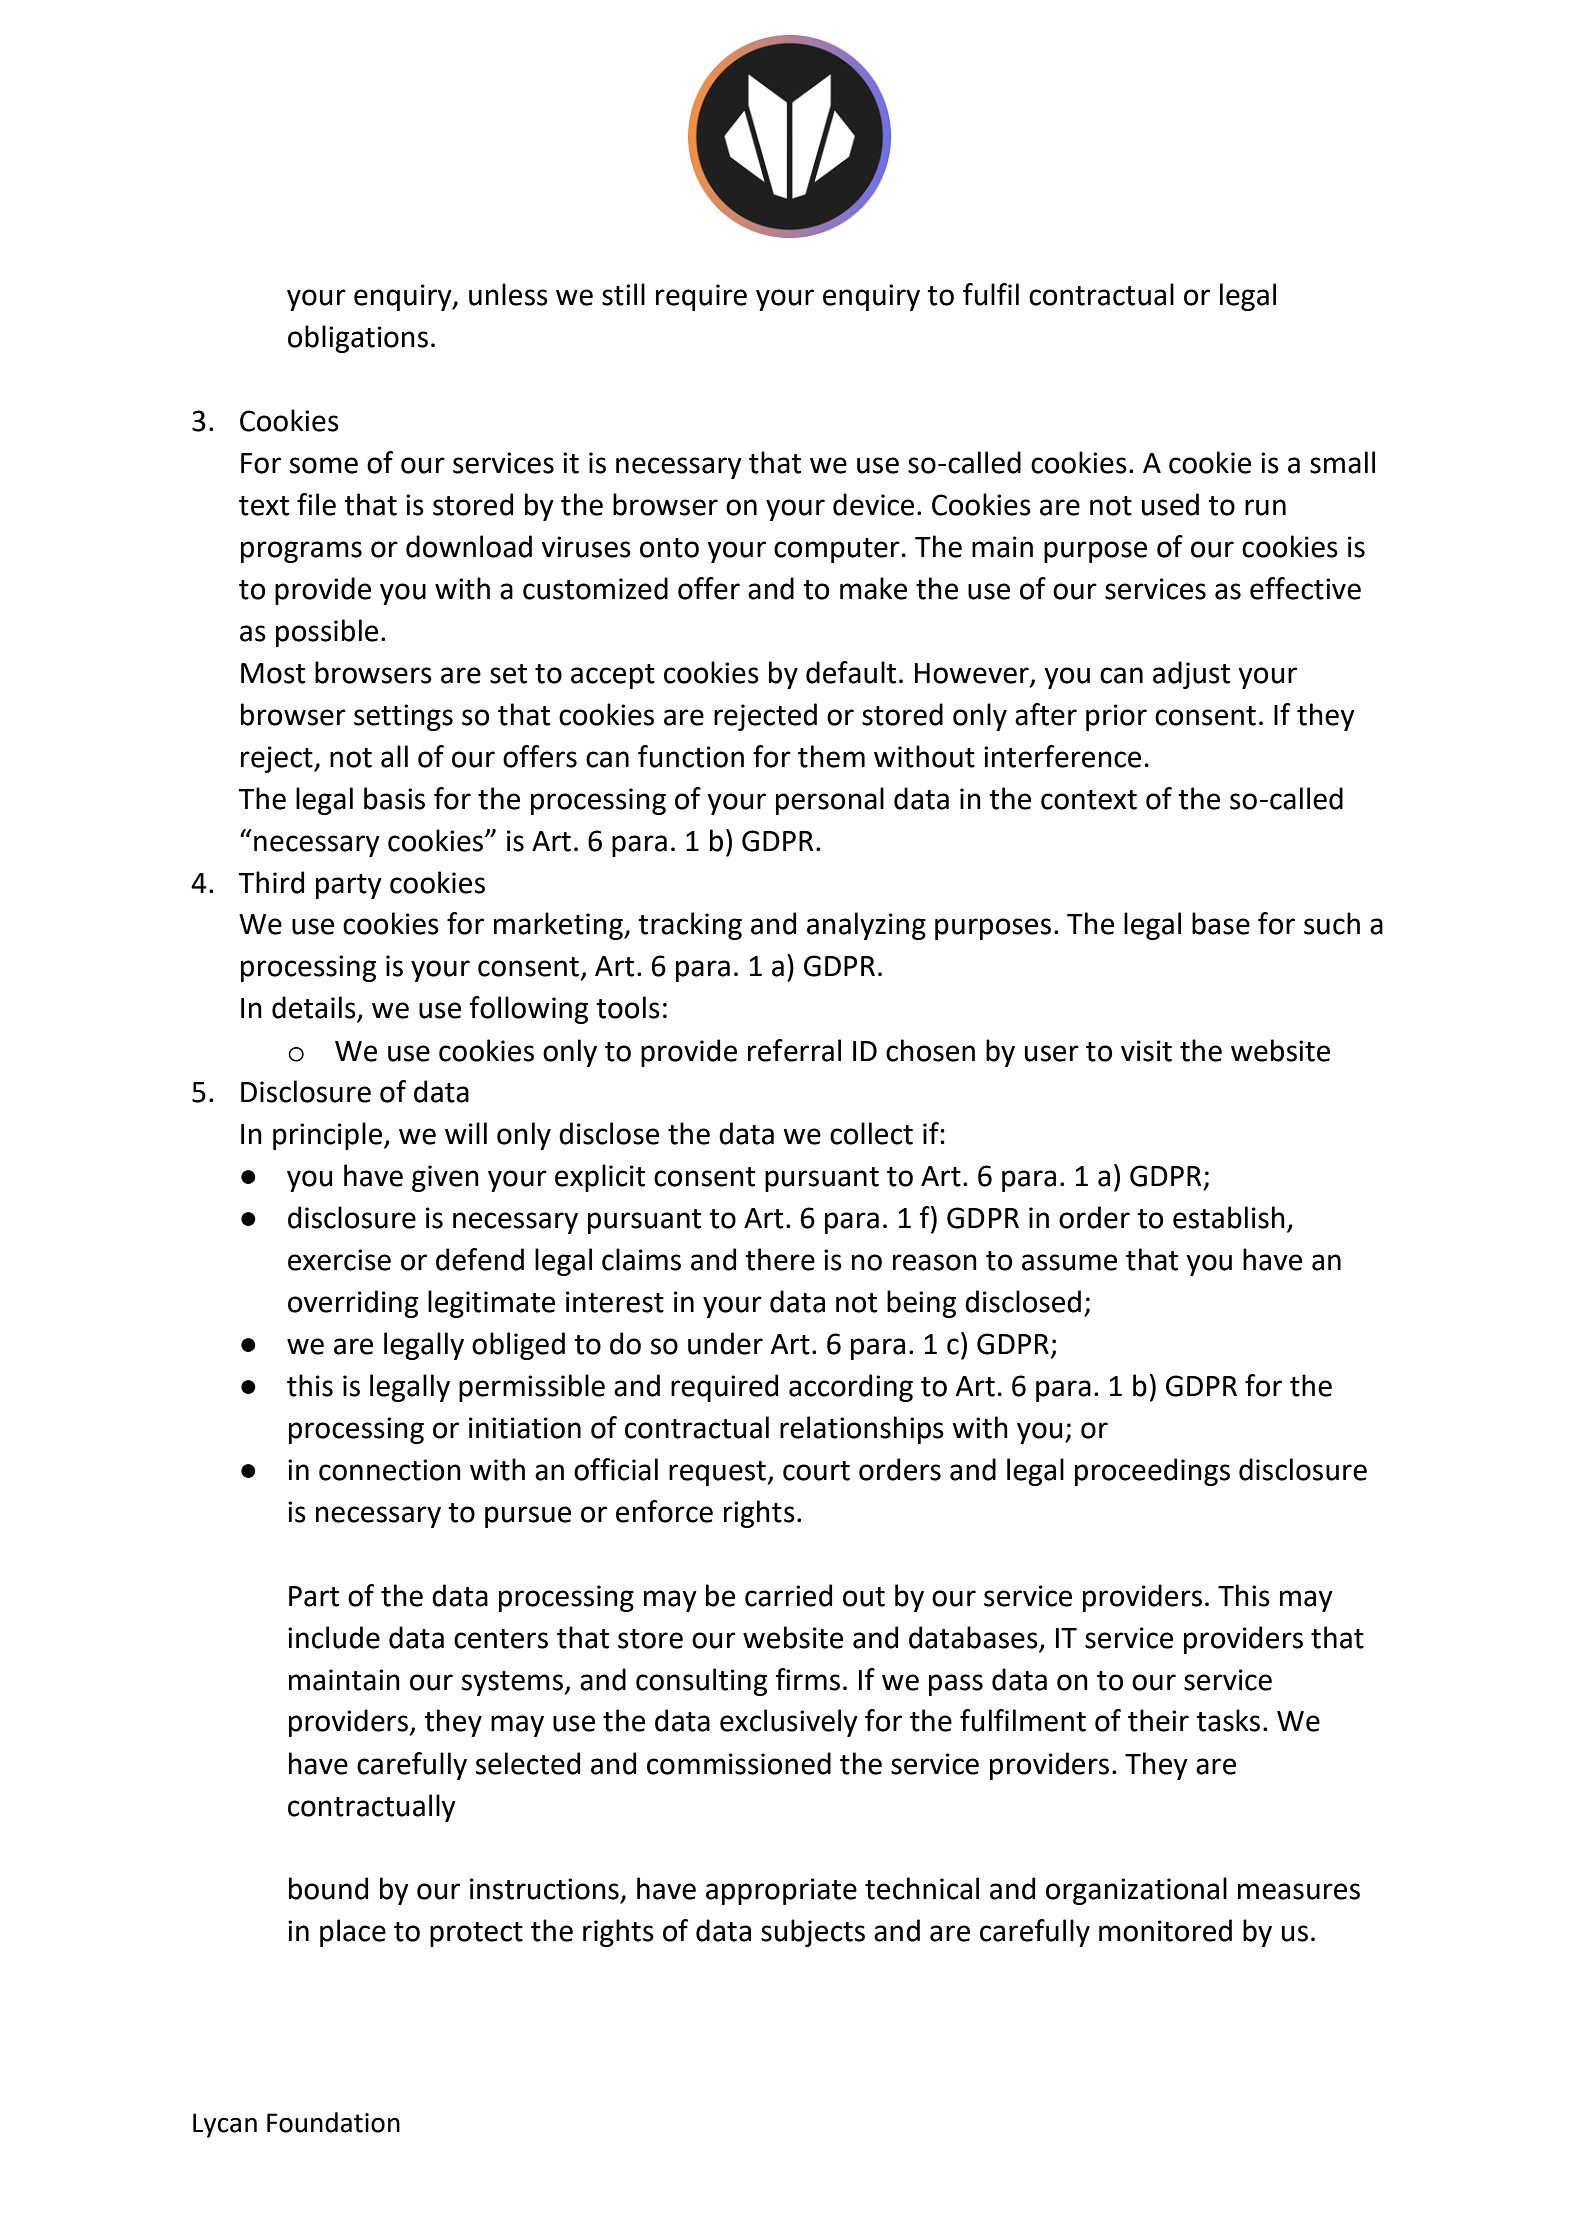 This screenshot has height=2234, width=1580. I want to click on obligations, so click(358, 339).
